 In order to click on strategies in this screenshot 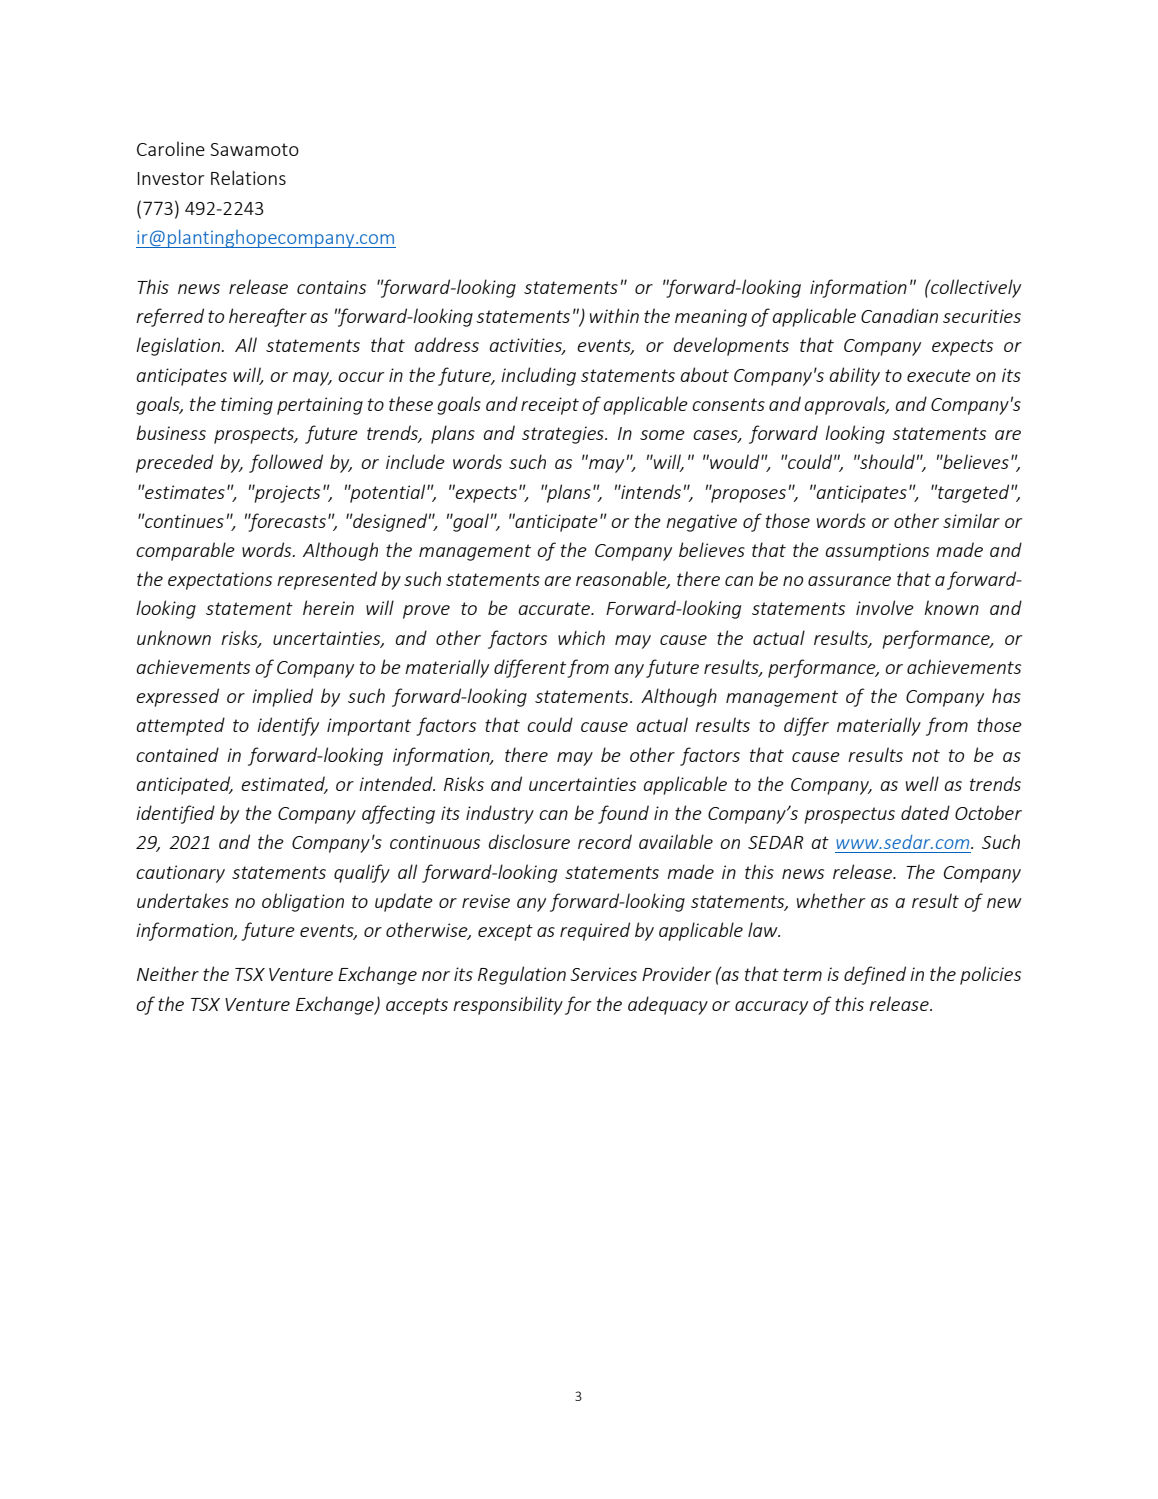, I will do `click(564, 435)`.
